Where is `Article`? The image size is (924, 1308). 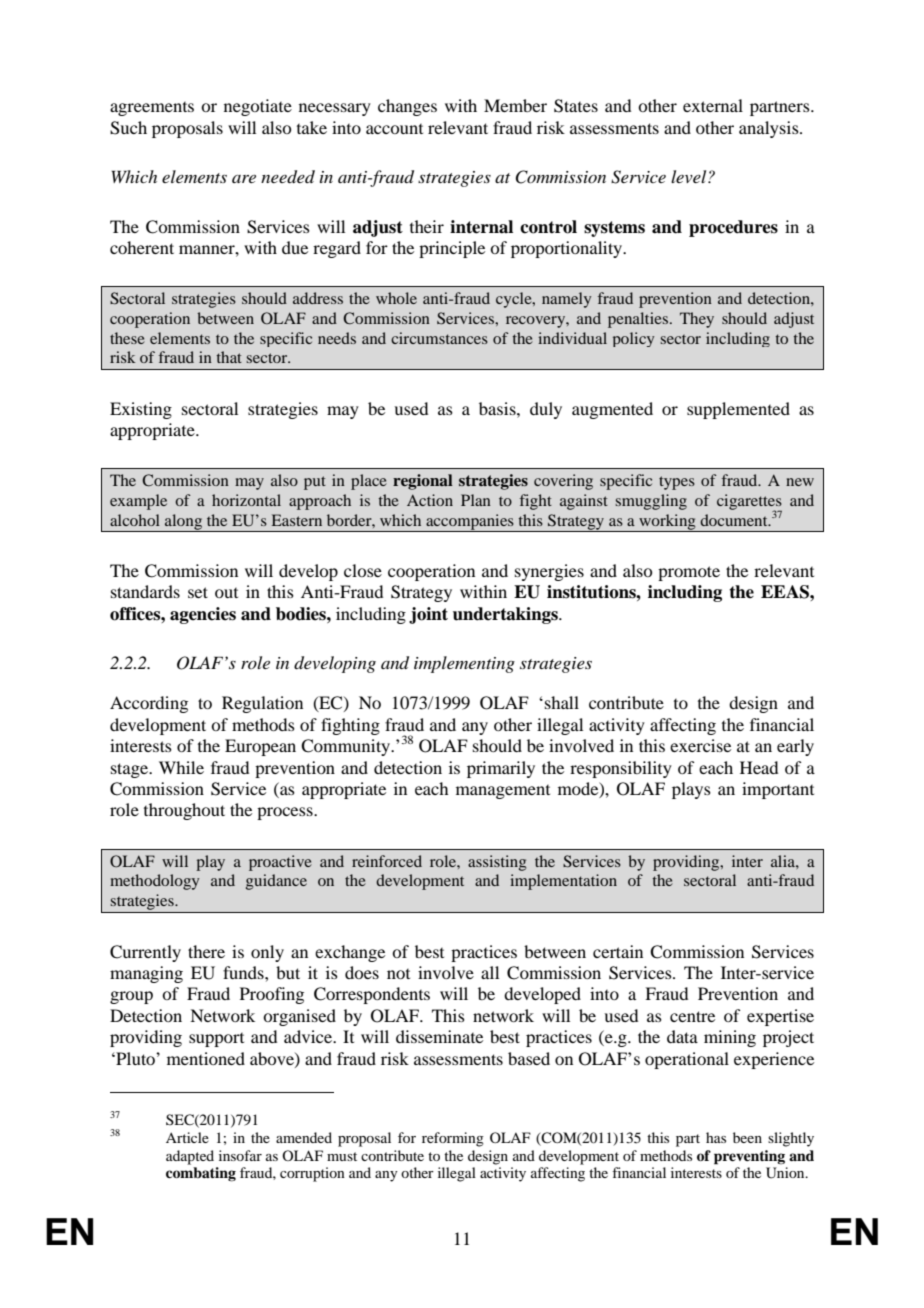
Article is located at coordinates (187, 1137).
